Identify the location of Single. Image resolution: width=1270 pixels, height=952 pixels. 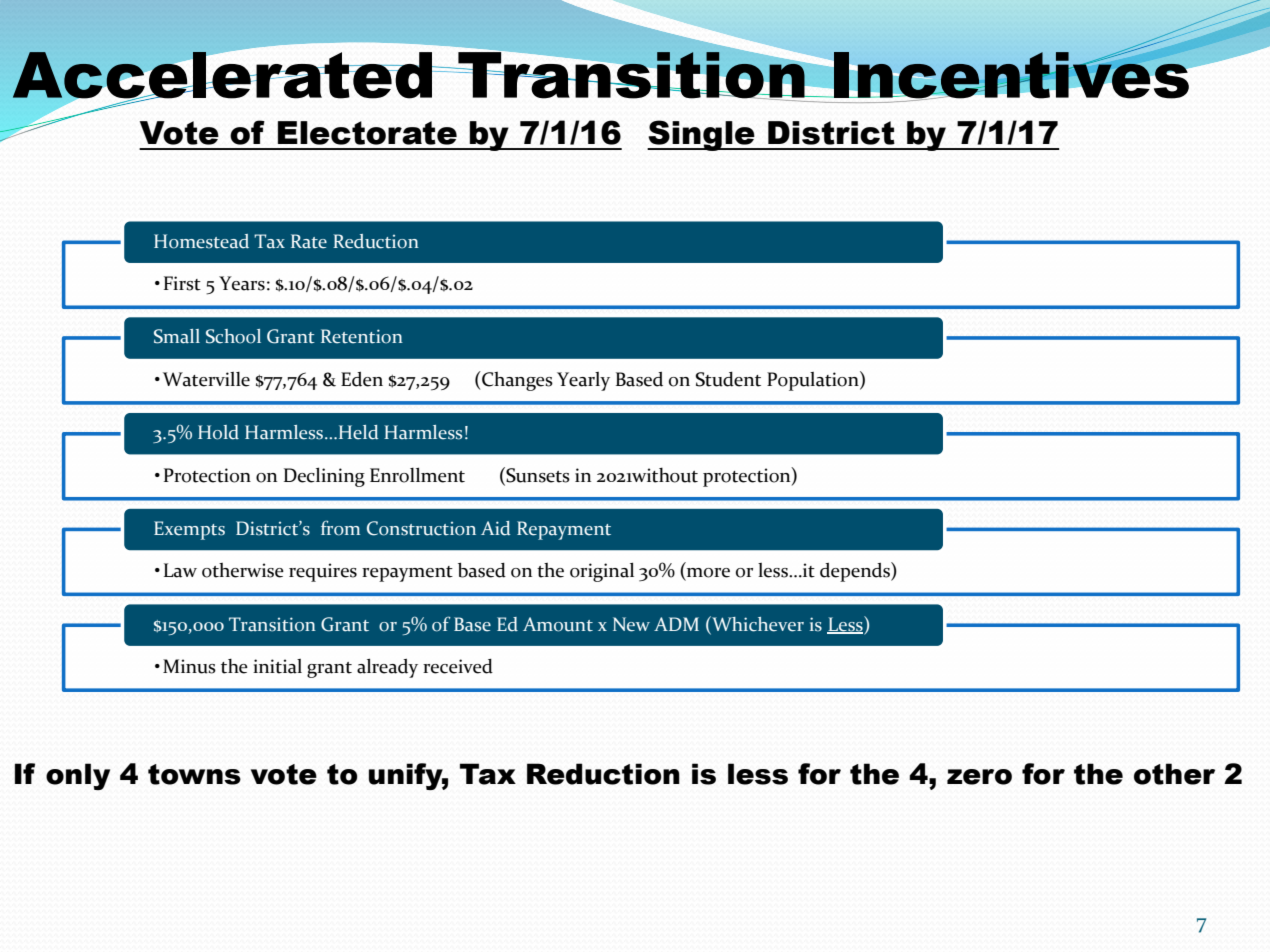
(702, 135).
